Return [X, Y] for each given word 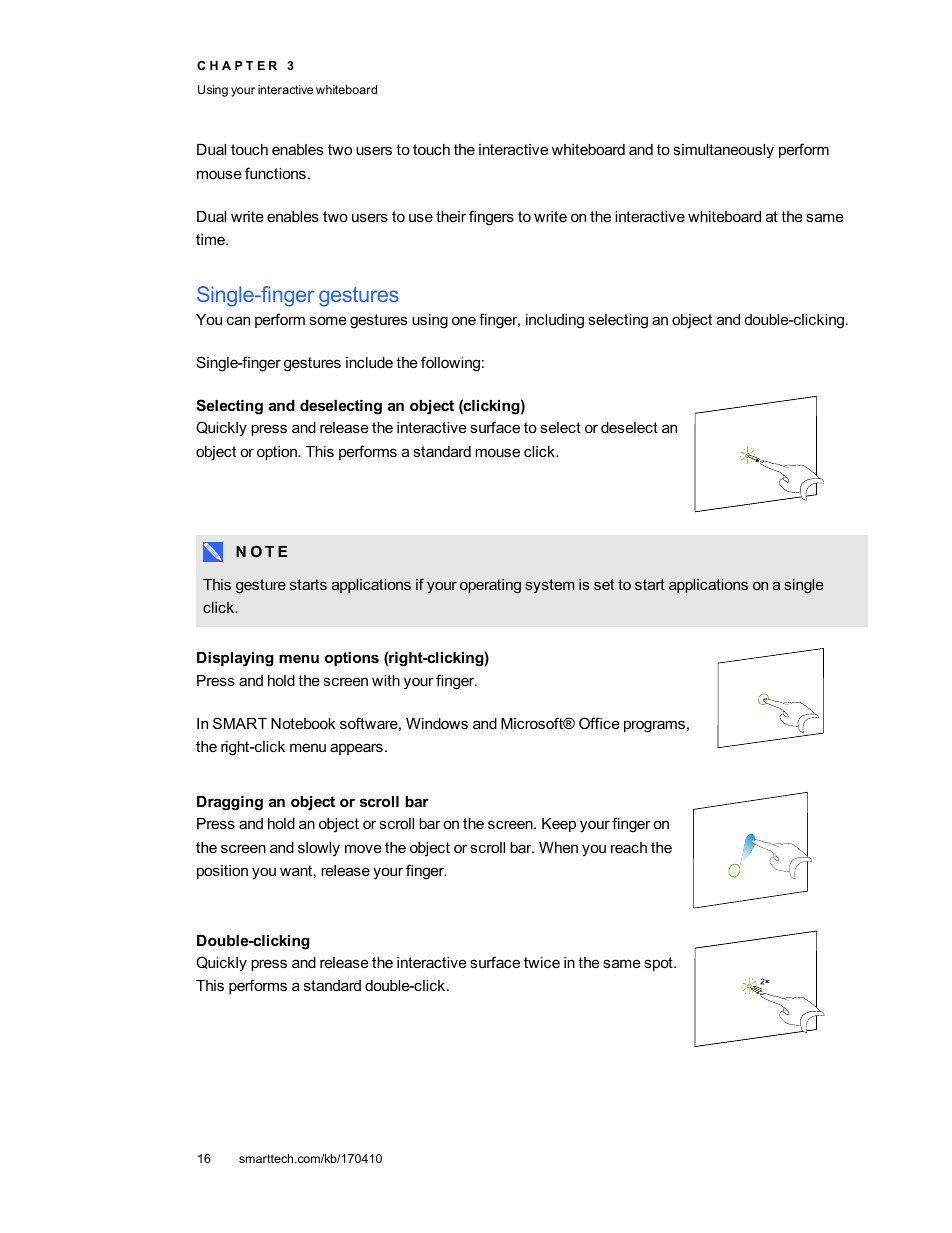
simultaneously [723, 151]
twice [542, 962]
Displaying [235, 659]
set [604, 584]
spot [659, 964]
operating [490, 586]
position [222, 872]
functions [275, 173]
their [451, 216]
